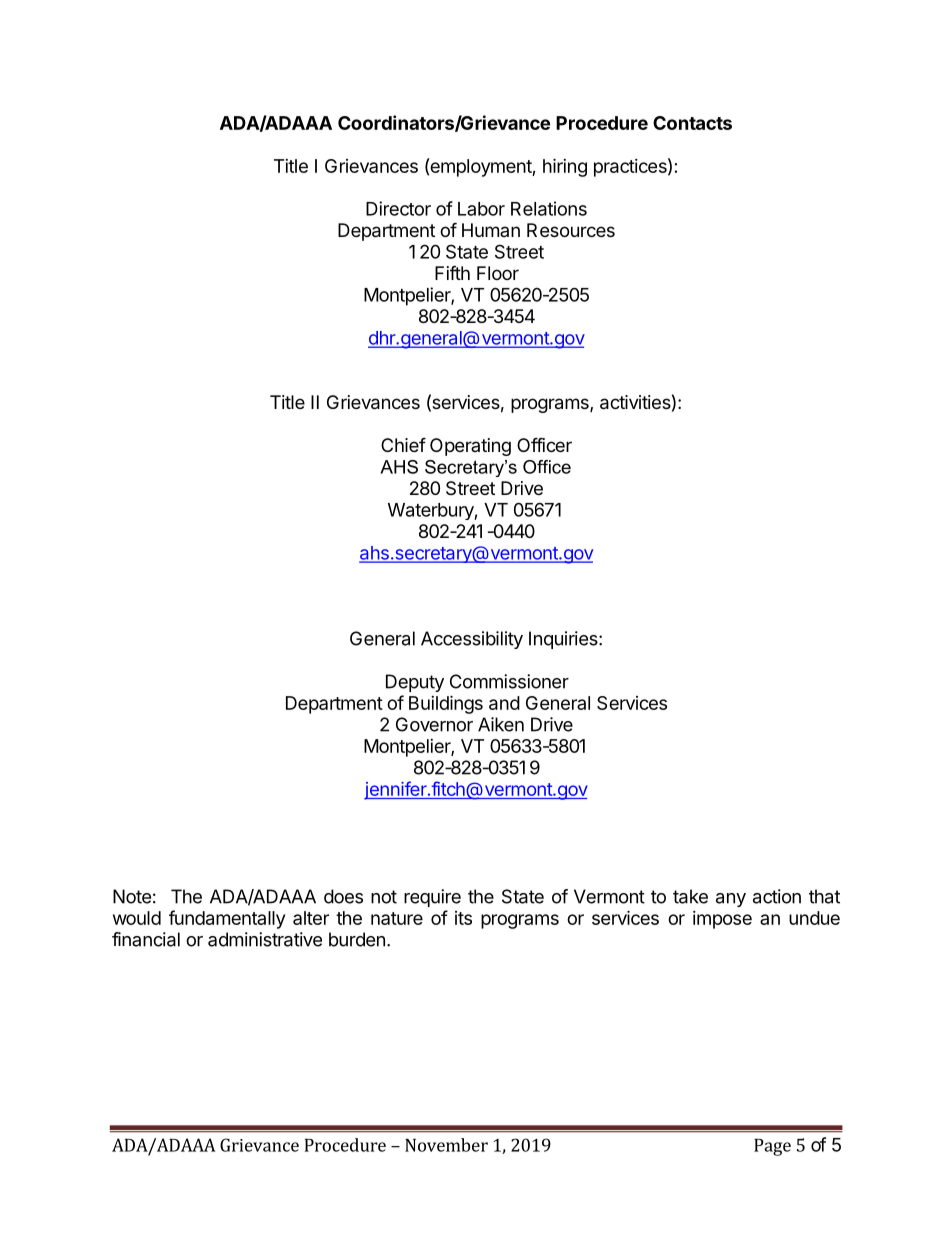  I want to click on require, so click(432, 898).
